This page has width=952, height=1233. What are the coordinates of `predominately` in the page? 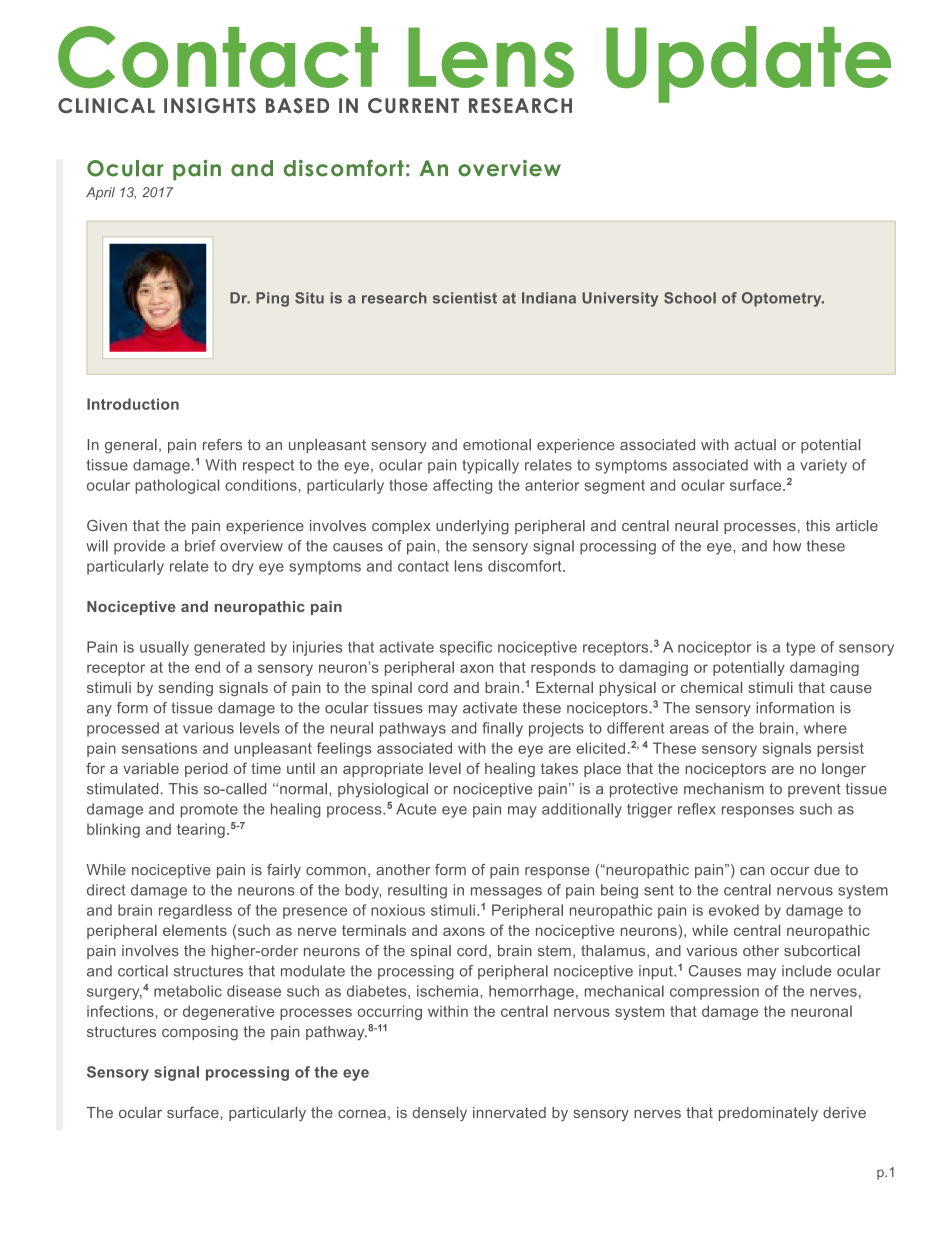 It's located at (768, 1114).
